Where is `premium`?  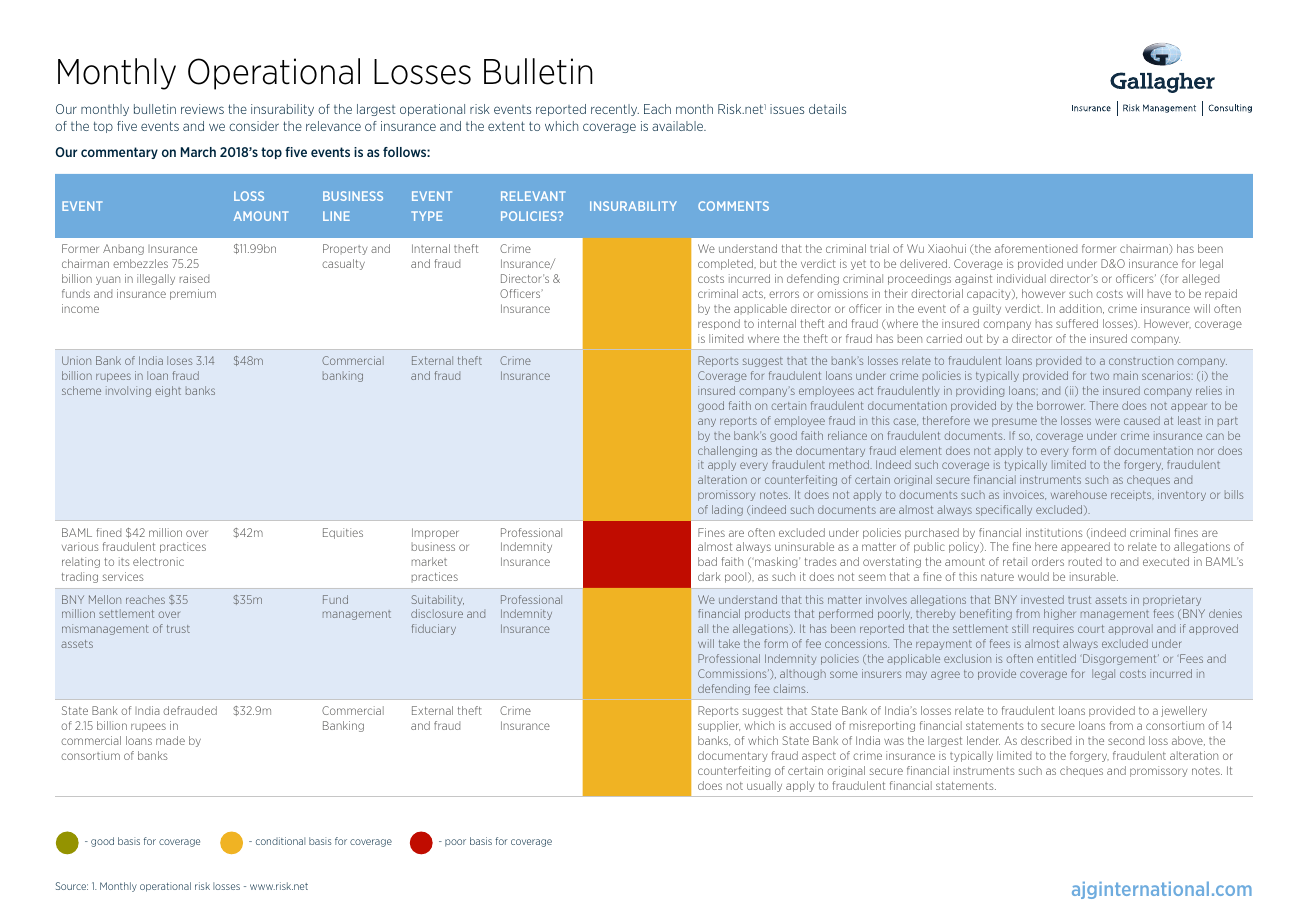 premium is located at coordinates (193, 294).
